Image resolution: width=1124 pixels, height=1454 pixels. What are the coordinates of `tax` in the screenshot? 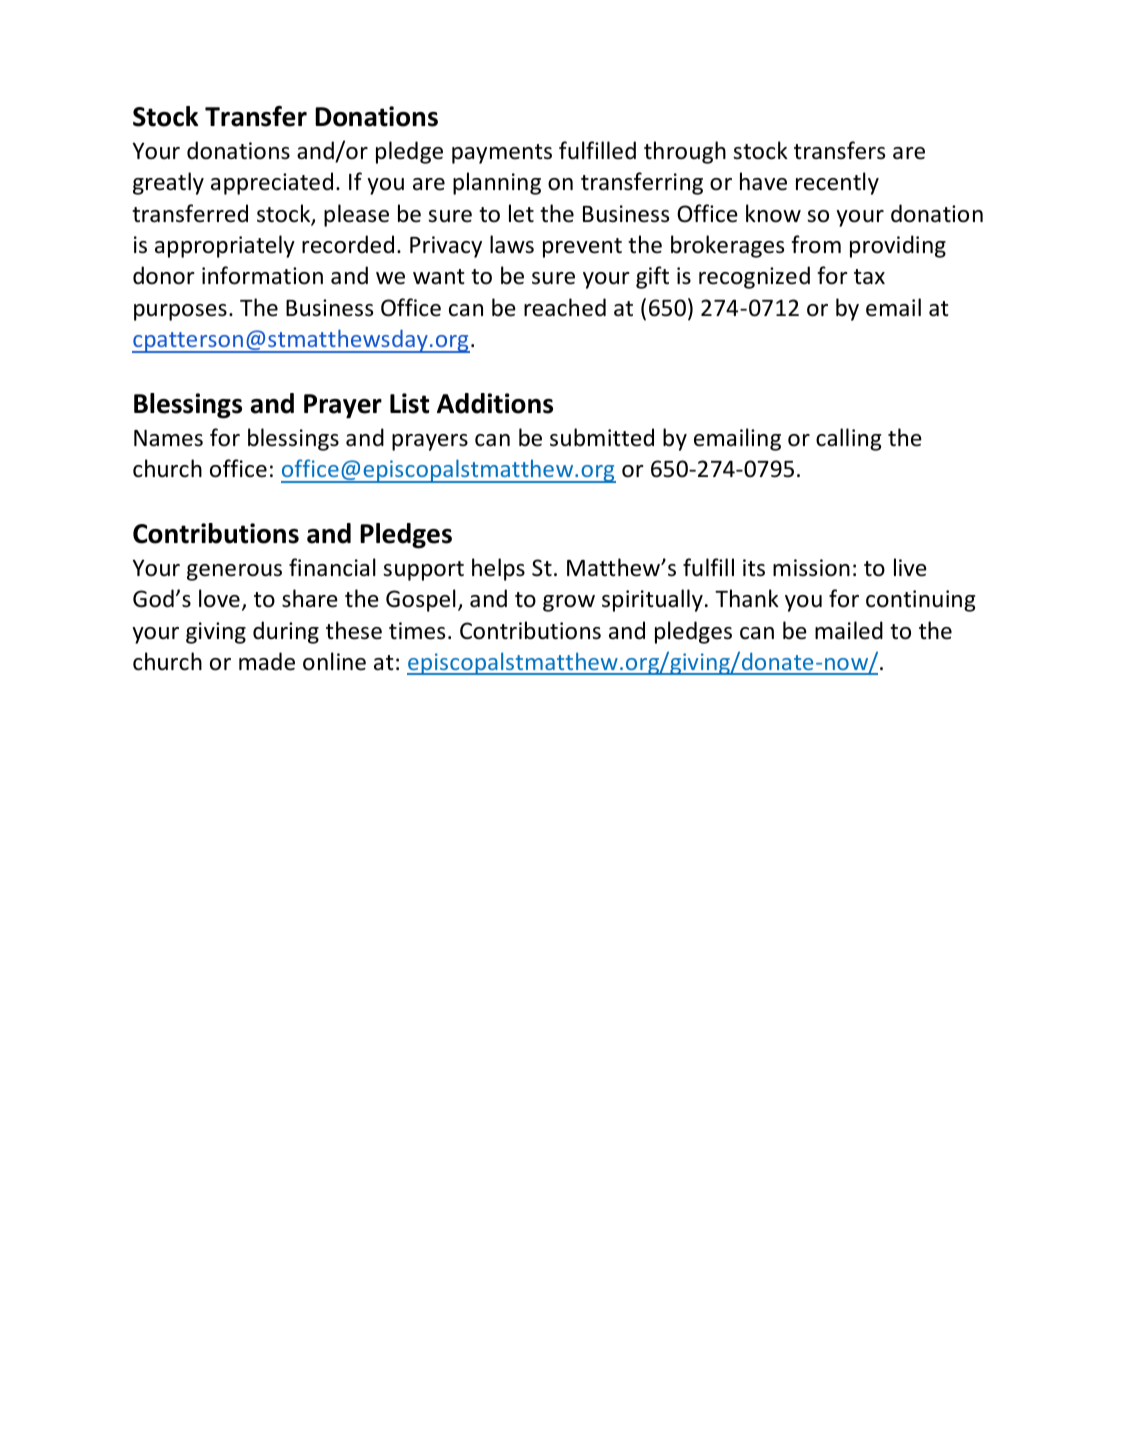 It's located at (869, 277).
